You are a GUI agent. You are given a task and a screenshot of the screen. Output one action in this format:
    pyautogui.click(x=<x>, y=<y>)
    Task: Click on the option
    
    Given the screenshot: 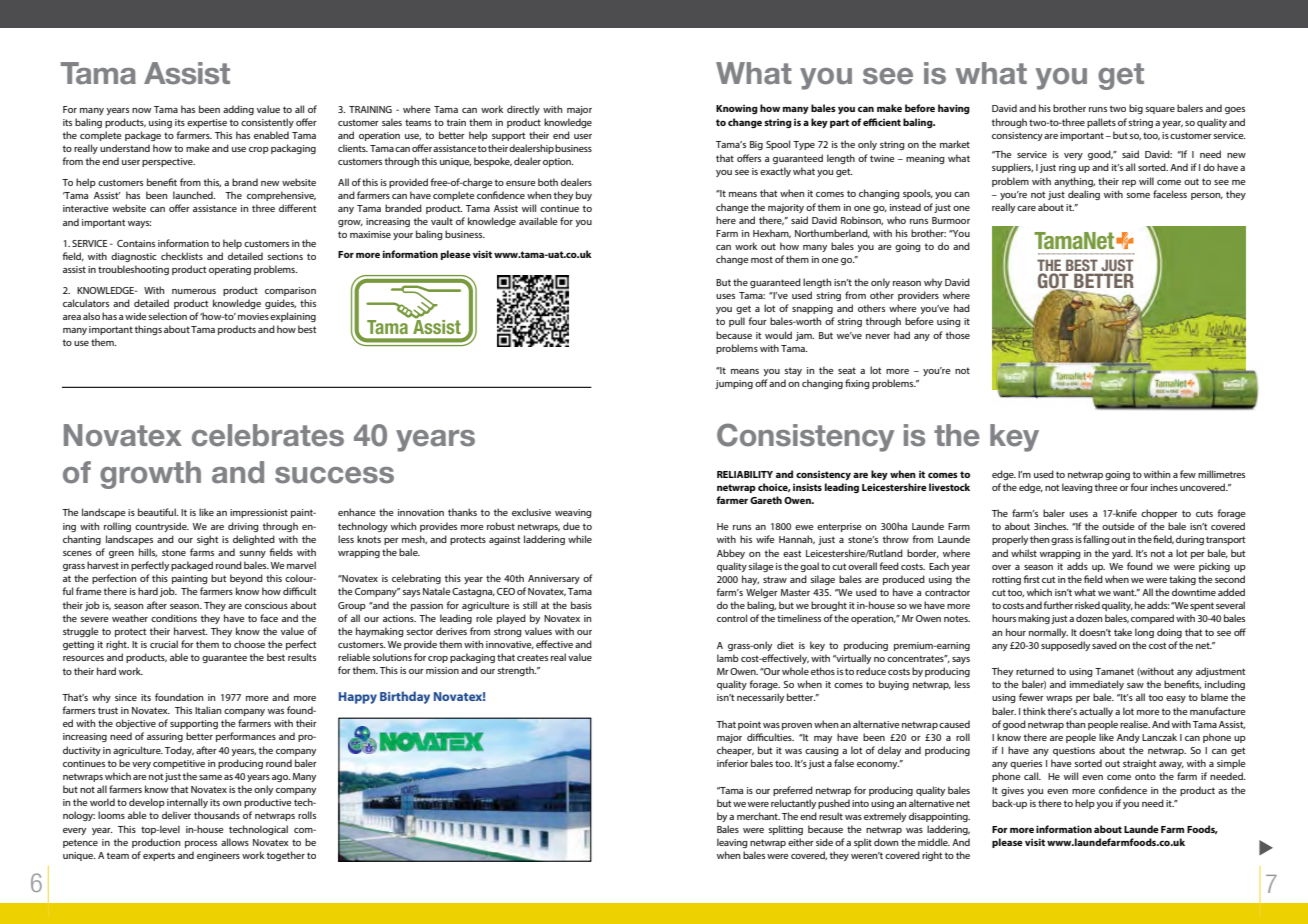 What is the action you would take?
    pyautogui.click(x=558, y=162)
